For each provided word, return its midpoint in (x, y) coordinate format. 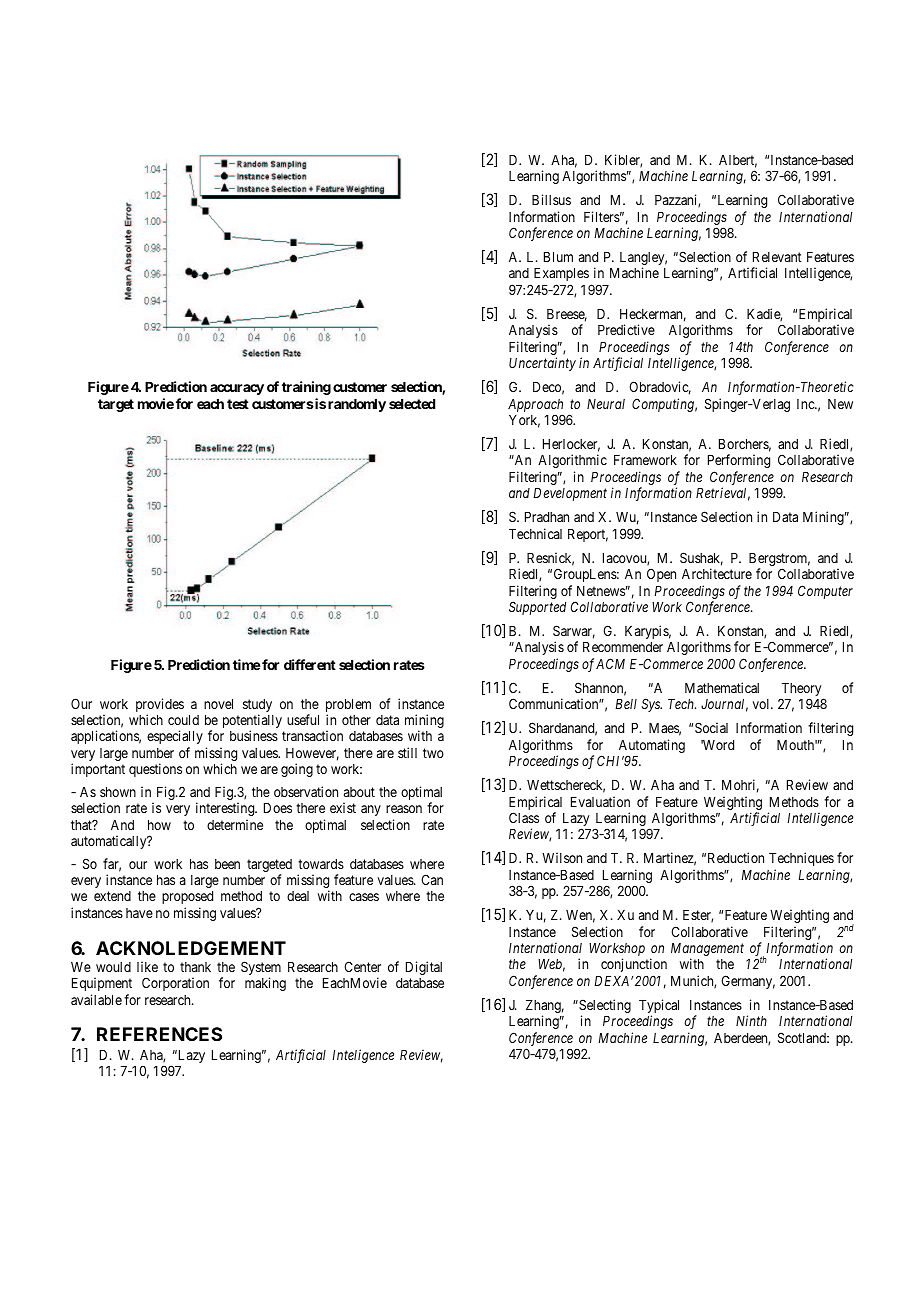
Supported (537, 608)
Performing (739, 461)
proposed (187, 897)
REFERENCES (159, 1034)
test (238, 404)
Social (711, 727)
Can (432, 879)
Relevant (777, 257)
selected (412, 404)
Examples (561, 274)
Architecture (717, 573)
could (183, 720)
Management (707, 951)
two (433, 753)
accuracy (237, 389)
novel (218, 704)
